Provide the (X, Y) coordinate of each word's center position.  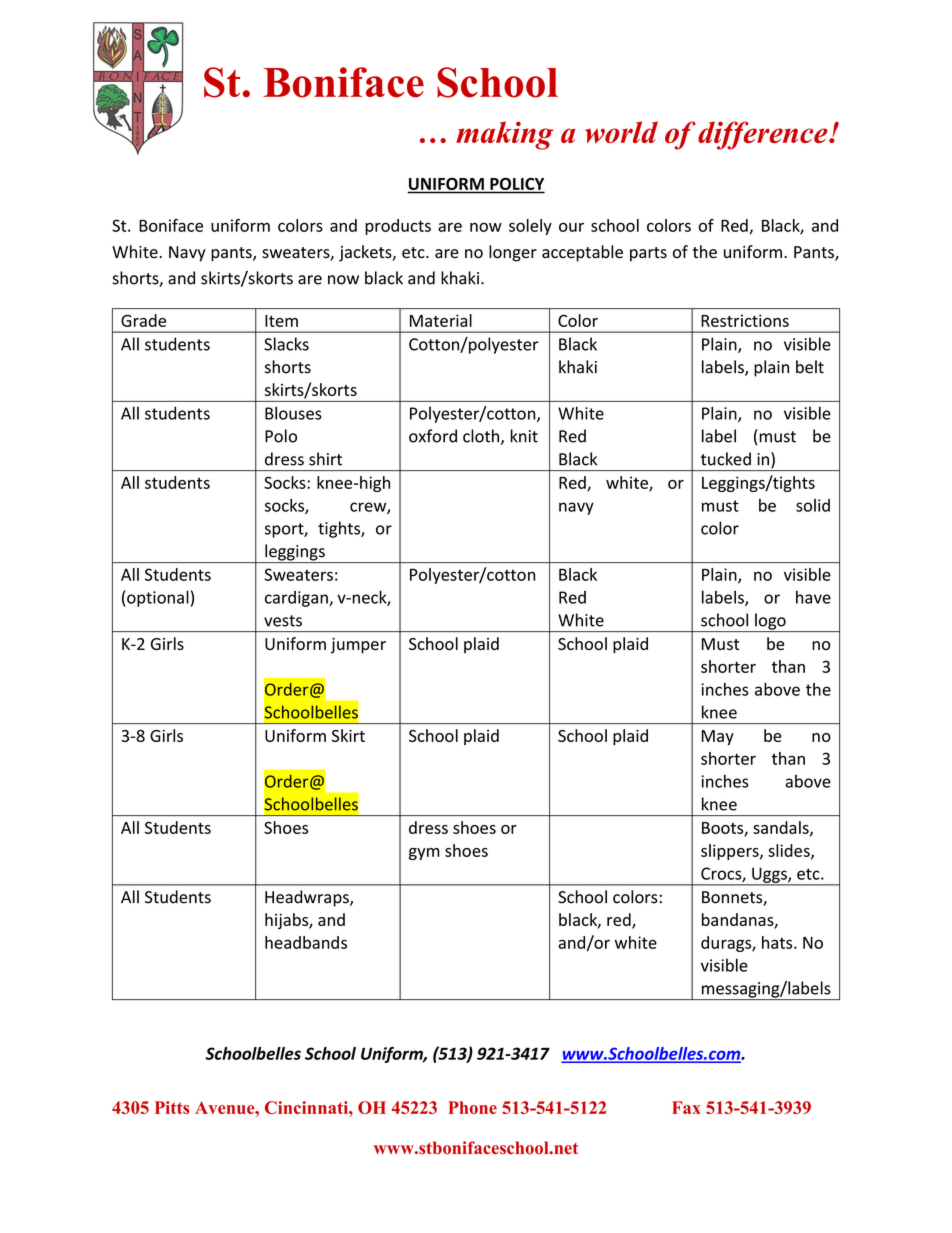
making (504, 135)
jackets (366, 253)
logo (770, 622)
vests (283, 621)
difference (764, 135)
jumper (358, 646)
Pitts (172, 1107)
